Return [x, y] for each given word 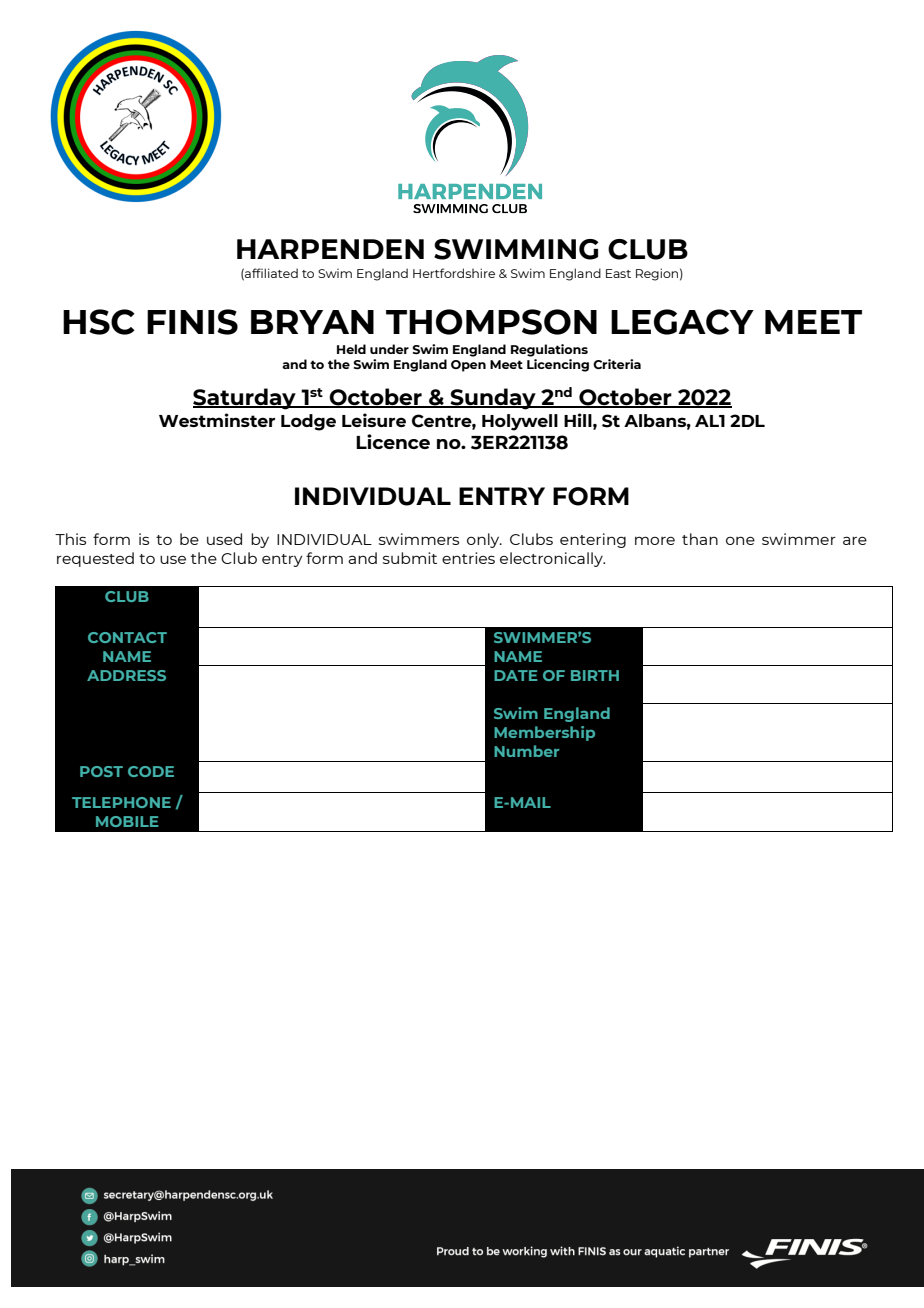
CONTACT [127, 637]
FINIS [192, 322]
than [700, 539]
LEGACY [682, 322]
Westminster [217, 420]
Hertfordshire [454, 273]
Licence [393, 441]
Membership [544, 733]
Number [526, 751]
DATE [516, 675]
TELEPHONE [121, 802]
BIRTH [595, 675]
